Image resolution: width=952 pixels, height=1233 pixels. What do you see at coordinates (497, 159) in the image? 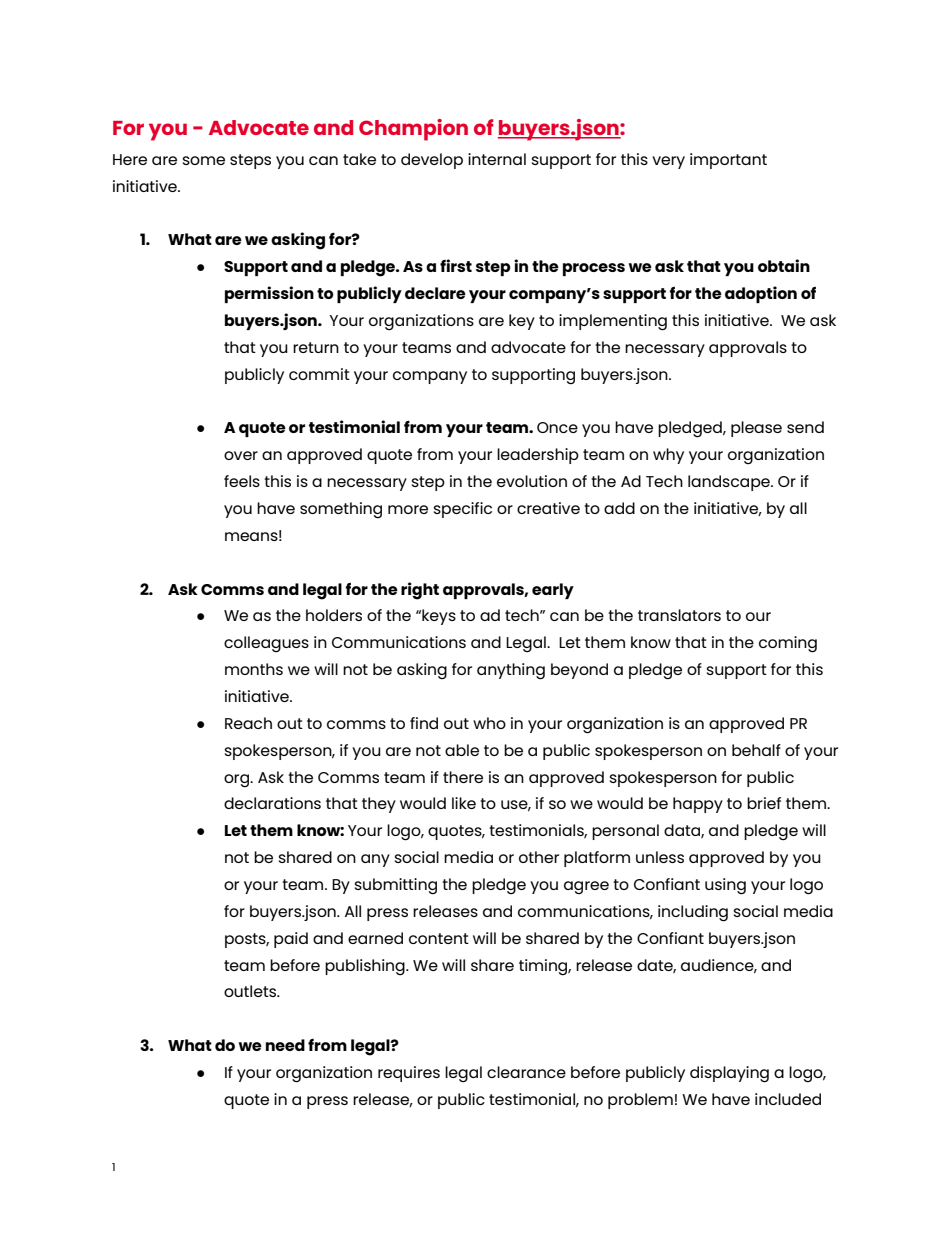
I see `internal` at bounding box center [497, 159].
